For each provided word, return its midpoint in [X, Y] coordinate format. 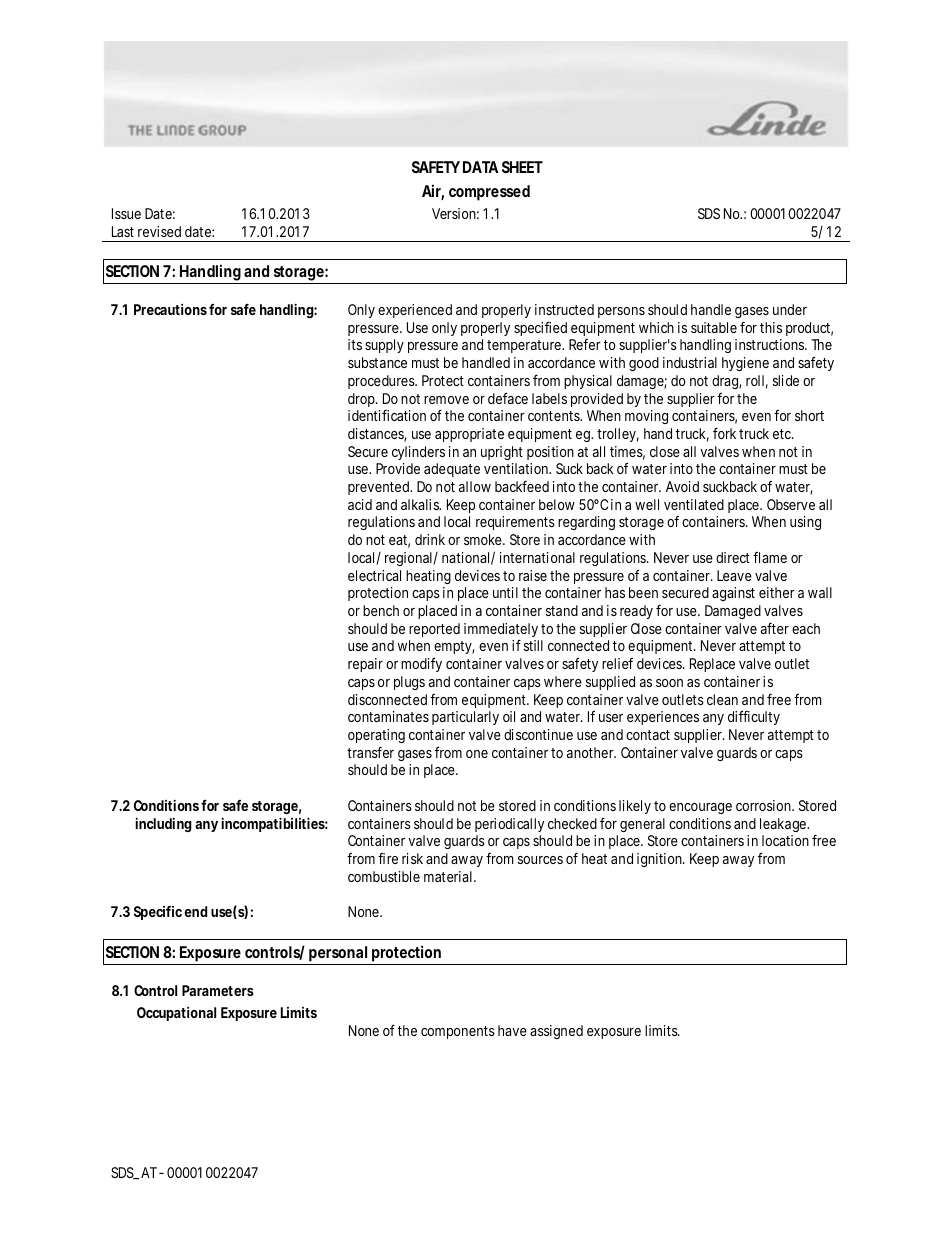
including [163, 824]
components [458, 1032]
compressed [489, 193]
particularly [465, 718]
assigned [556, 1032]
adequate [452, 470]
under [790, 309]
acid [360, 504]
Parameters [218, 990]
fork [724, 433]
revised [159, 231]
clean [722, 699]
